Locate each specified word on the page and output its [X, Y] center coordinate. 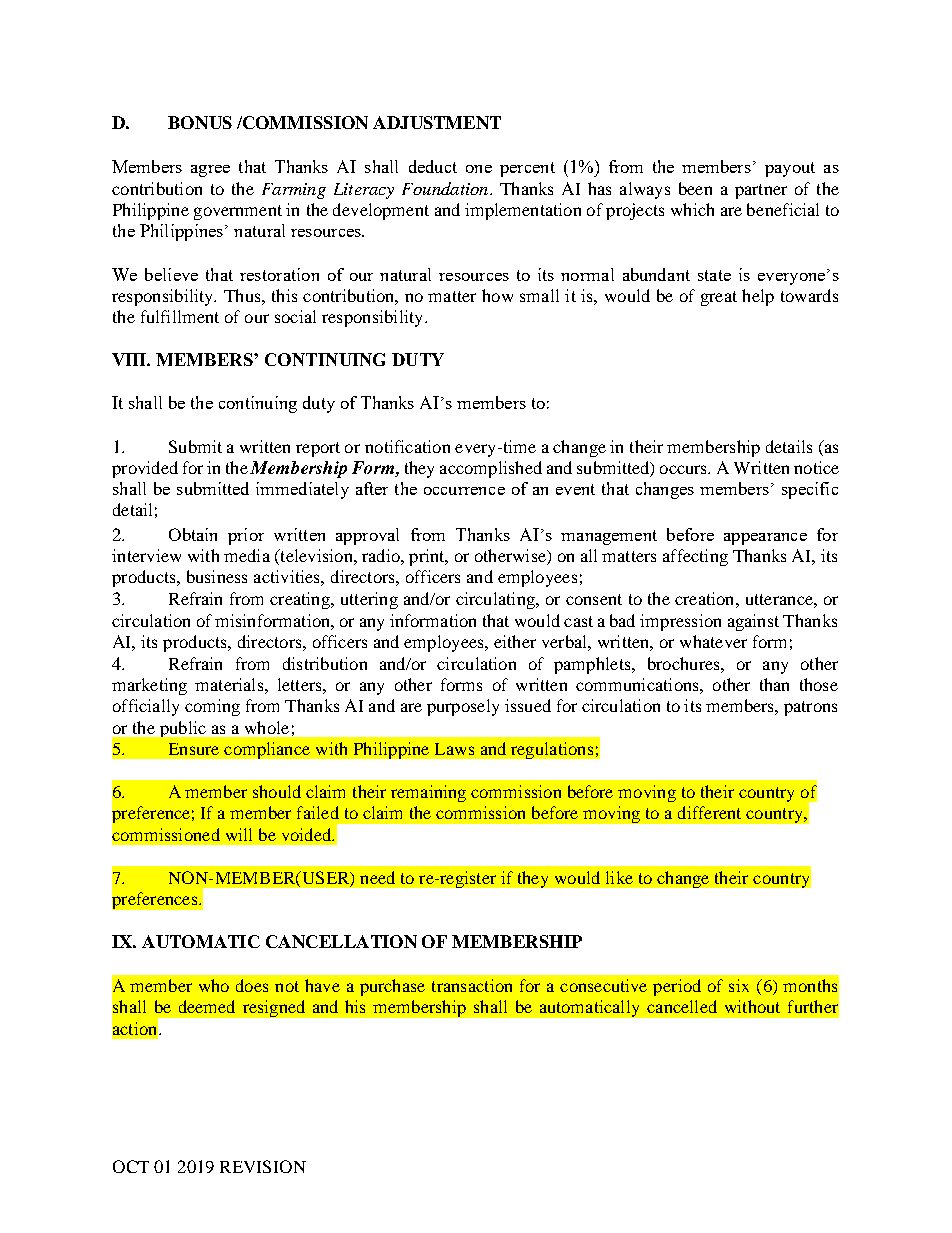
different [709, 812]
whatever [713, 641]
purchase [392, 987]
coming [212, 707]
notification [407, 446]
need [377, 877]
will [239, 834]
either [515, 641]
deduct [433, 166]
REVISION [263, 1166]
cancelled [682, 1006]
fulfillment [180, 316]
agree [210, 171]
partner [761, 191]
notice [816, 467]
